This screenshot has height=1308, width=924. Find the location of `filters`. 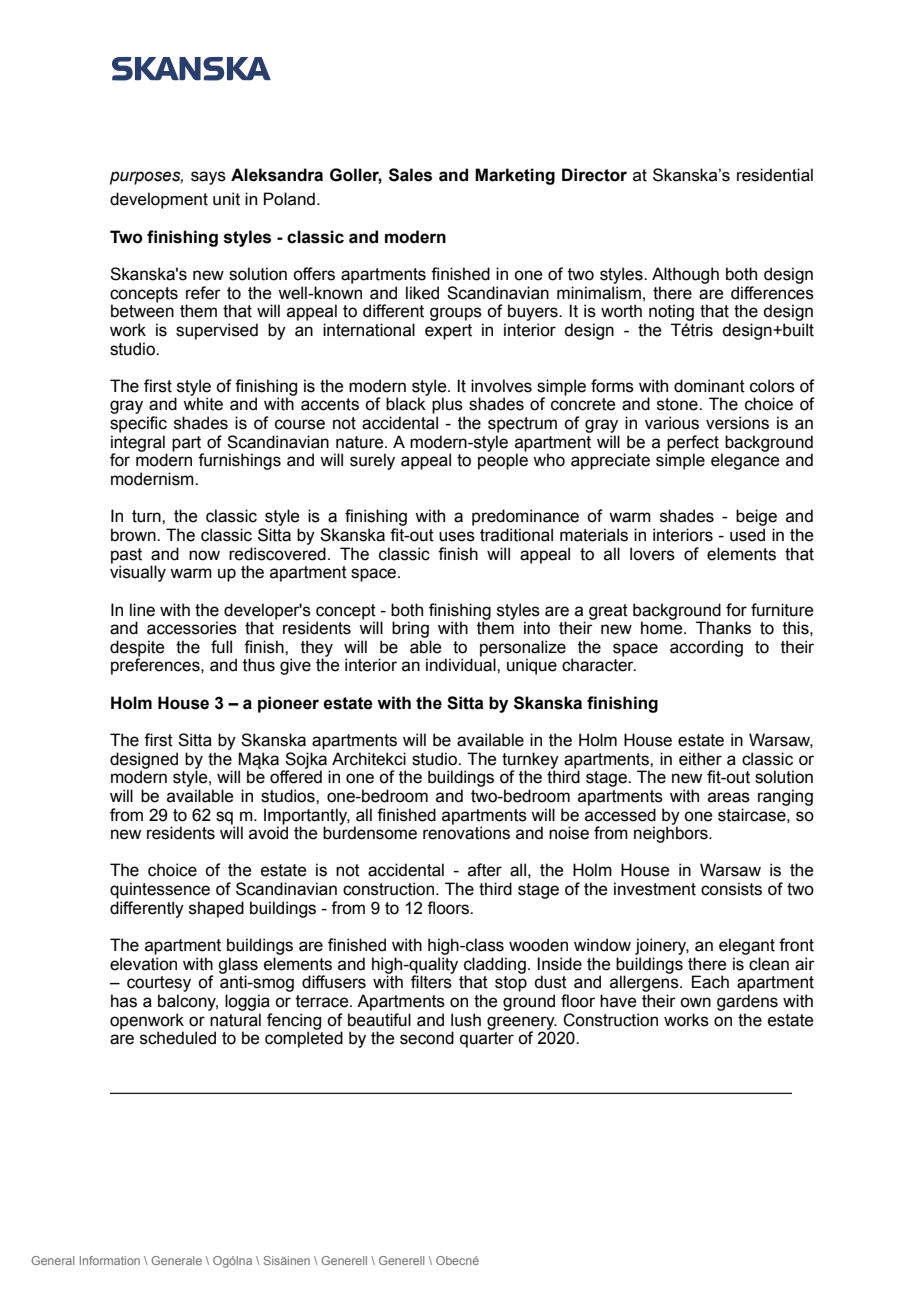

filters is located at coordinates (432, 981).
